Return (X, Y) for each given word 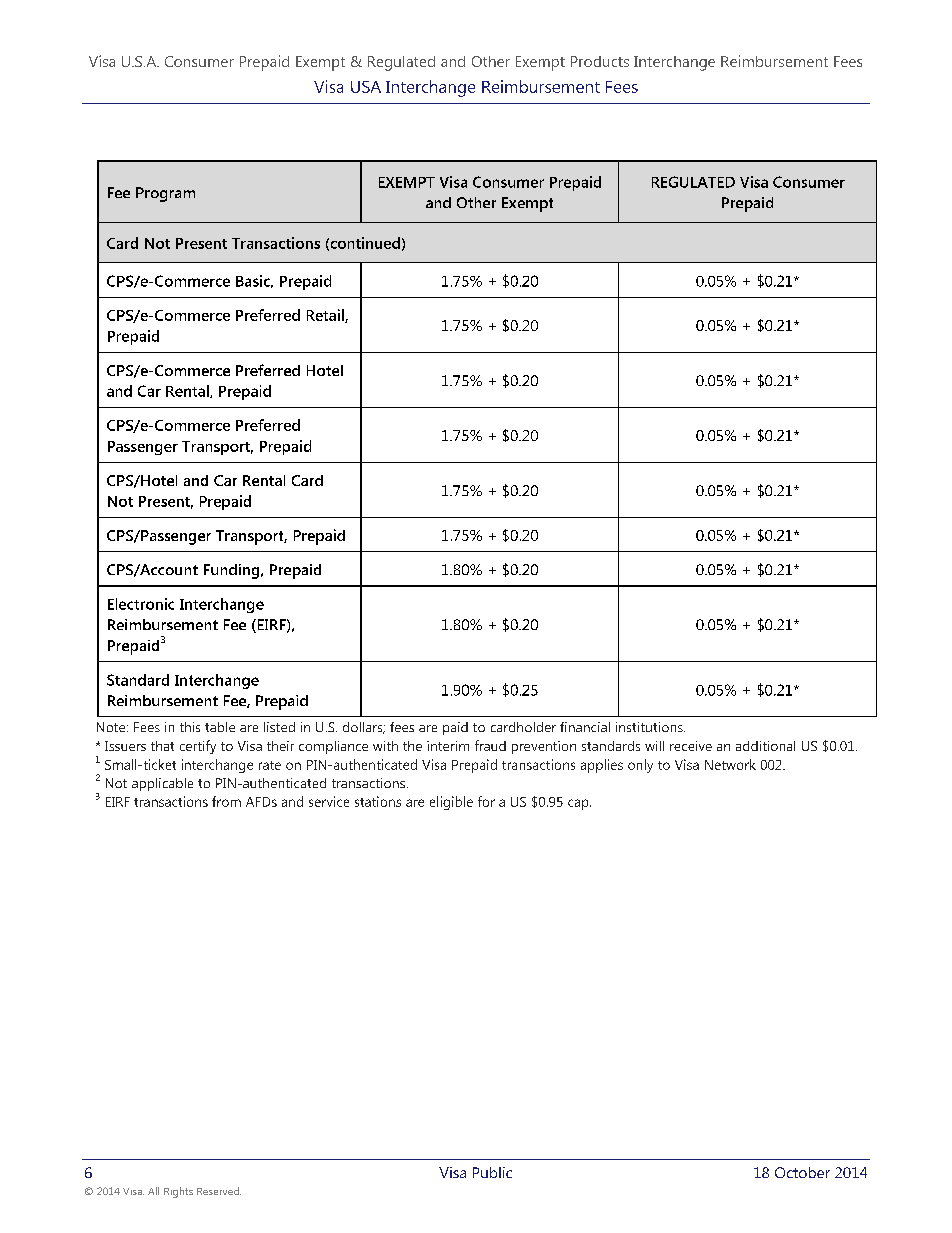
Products (600, 61)
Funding (231, 571)
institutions (650, 727)
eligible (451, 803)
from (226, 801)
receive (691, 746)
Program (165, 194)
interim (448, 746)
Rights (178, 1192)
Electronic (141, 604)
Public (492, 1172)
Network (730, 764)
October (802, 1172)
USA (366, 87)
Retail (326, 316)
